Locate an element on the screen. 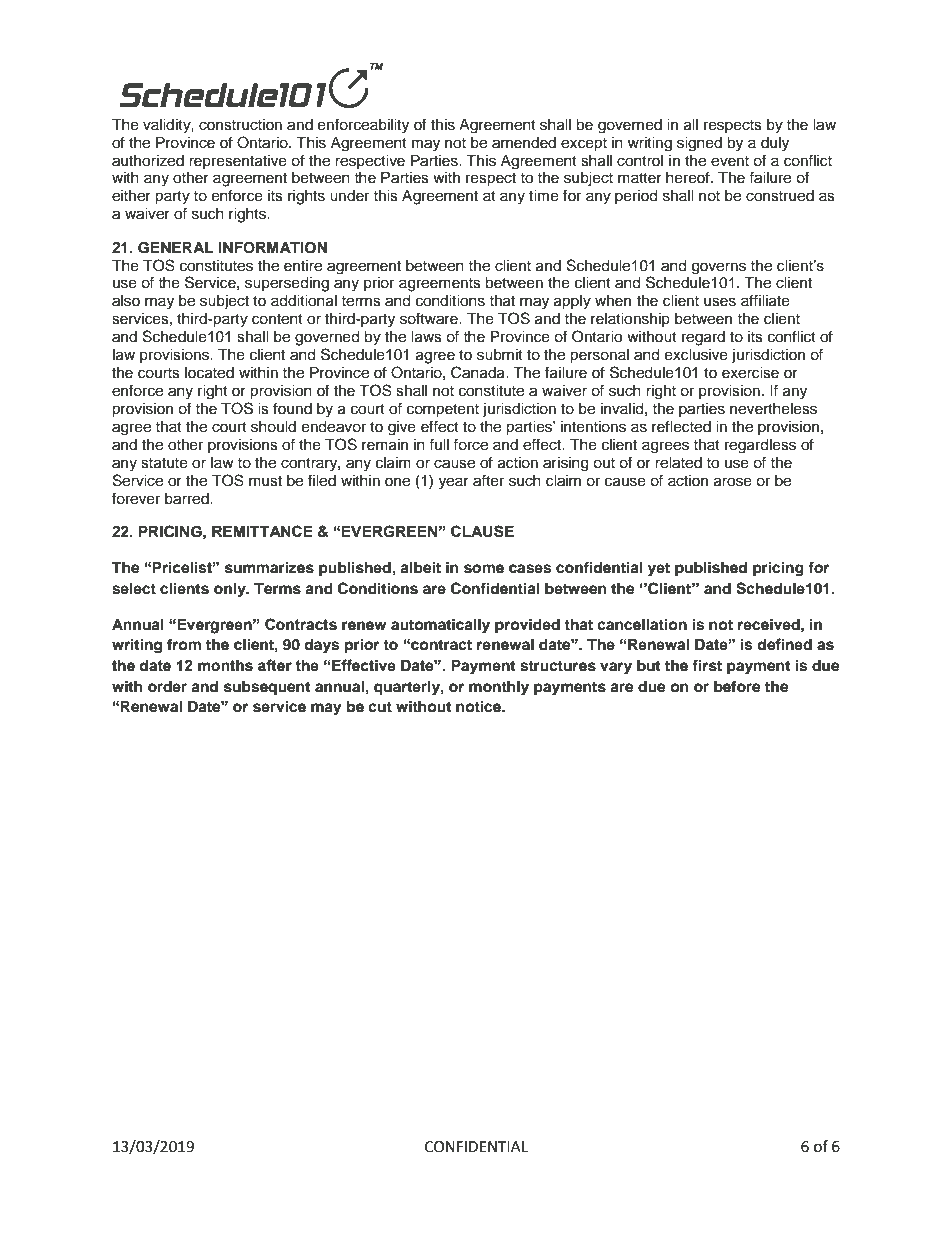 Image resolution: width=952 pixels, height=1233 pixels. located is located at coordinates (209, 373).
